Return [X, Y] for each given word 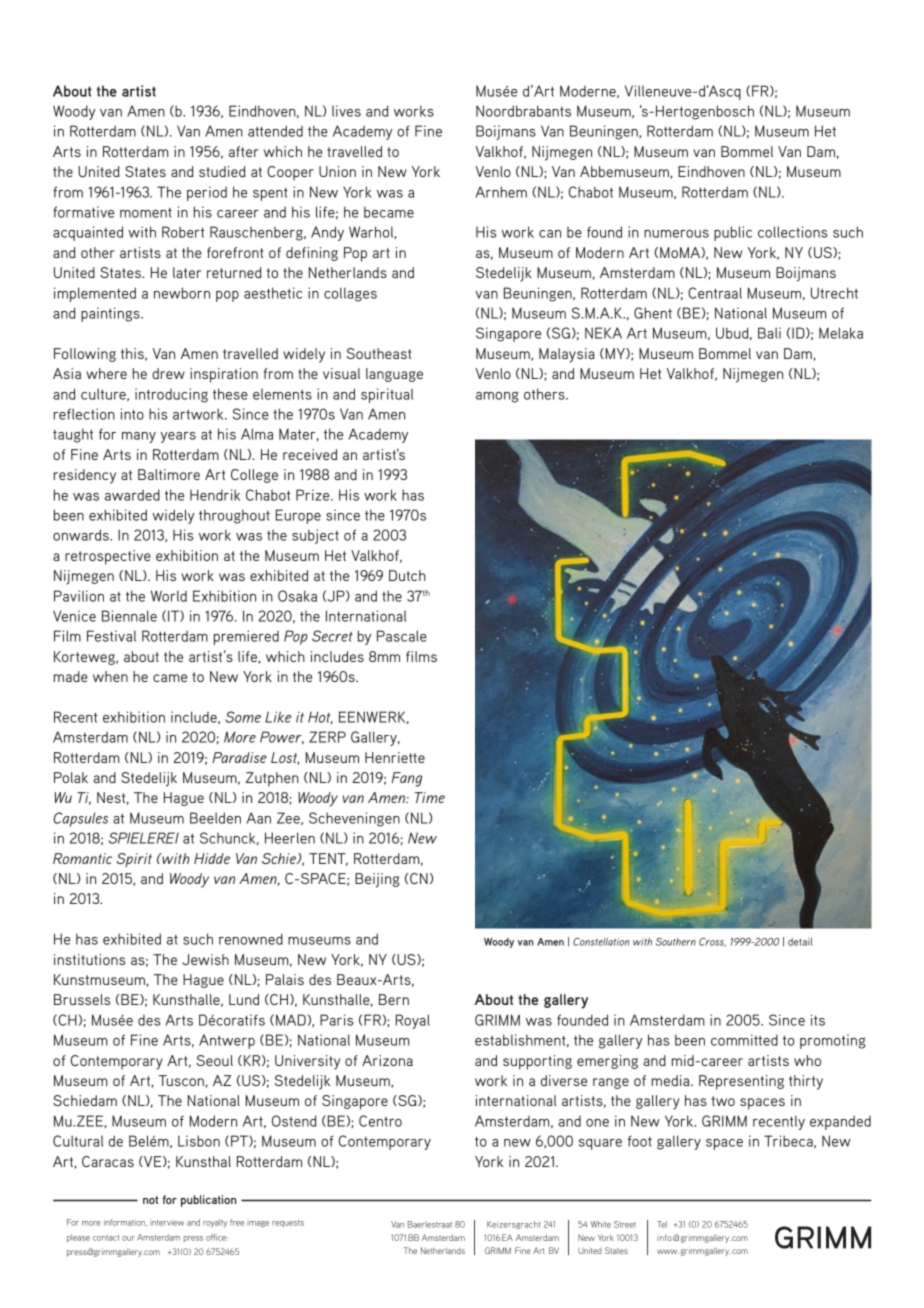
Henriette [395, 757]
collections [793, 232]
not [150, 1200]
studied [222, 171]
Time [430, 797]
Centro [380, 1121]
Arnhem [501, 192]
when [110, 676]
